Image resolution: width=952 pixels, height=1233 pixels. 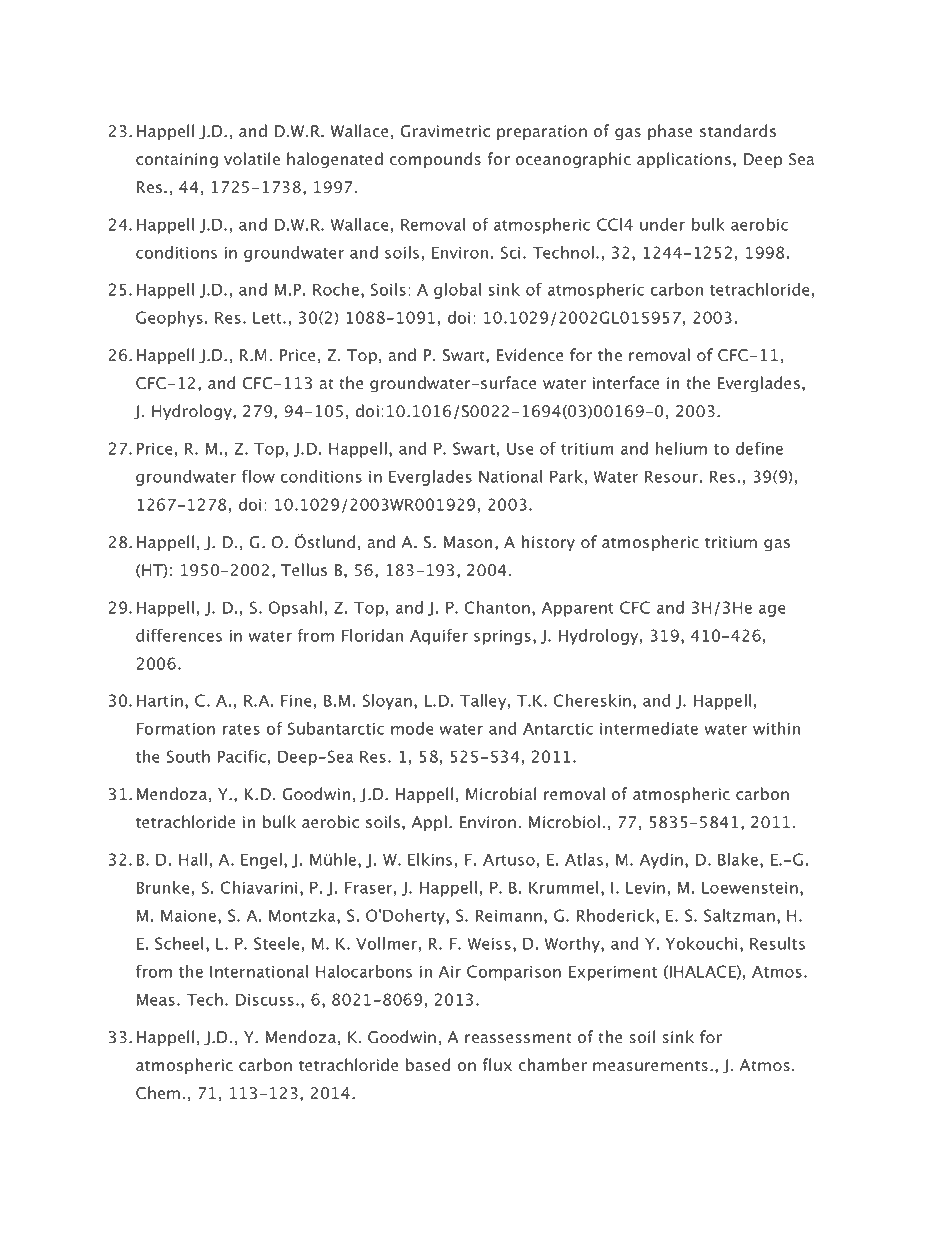 I want to click on compounds, so click(x=435, y=160).
